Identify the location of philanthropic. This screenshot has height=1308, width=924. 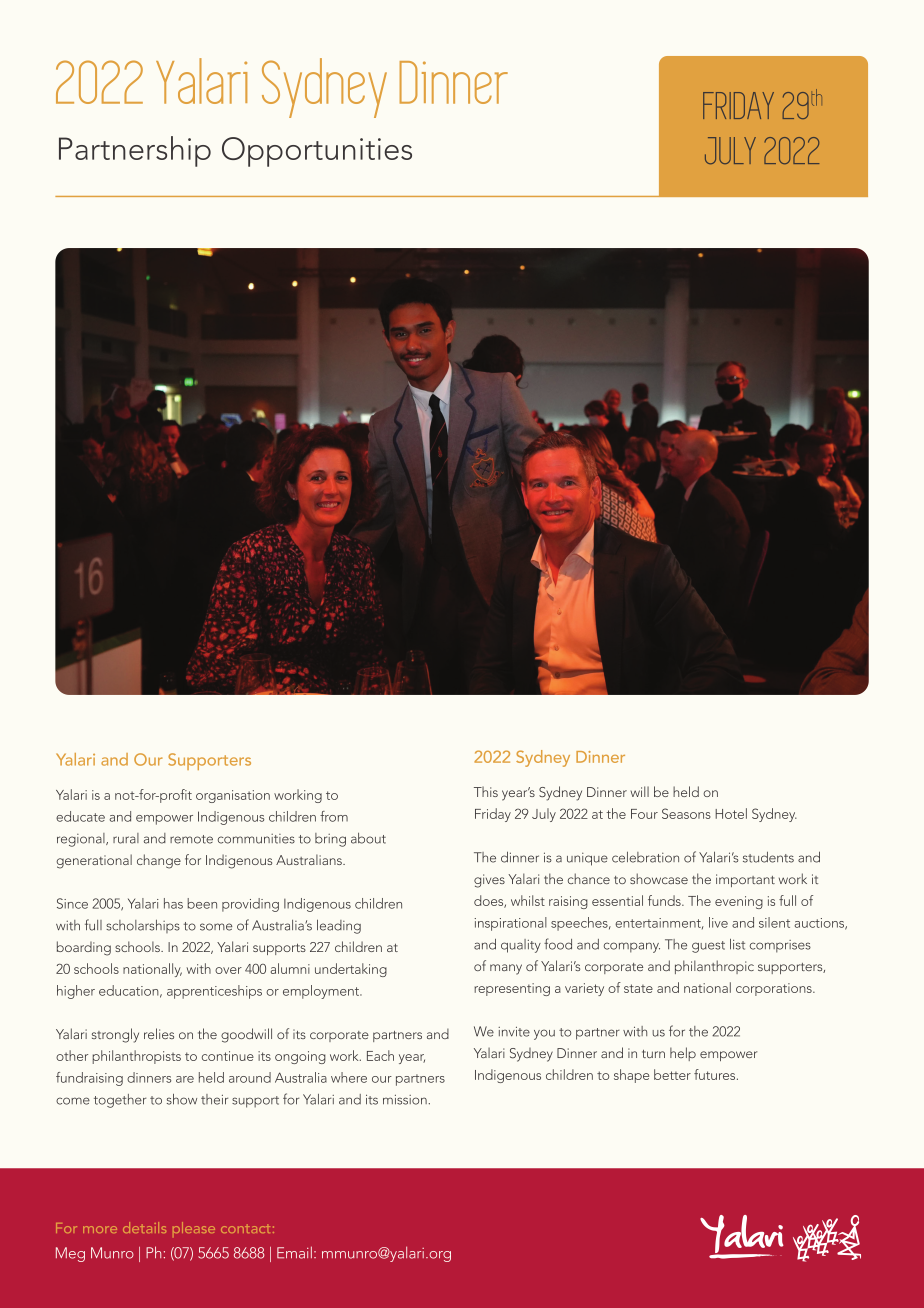
(714, 967).
